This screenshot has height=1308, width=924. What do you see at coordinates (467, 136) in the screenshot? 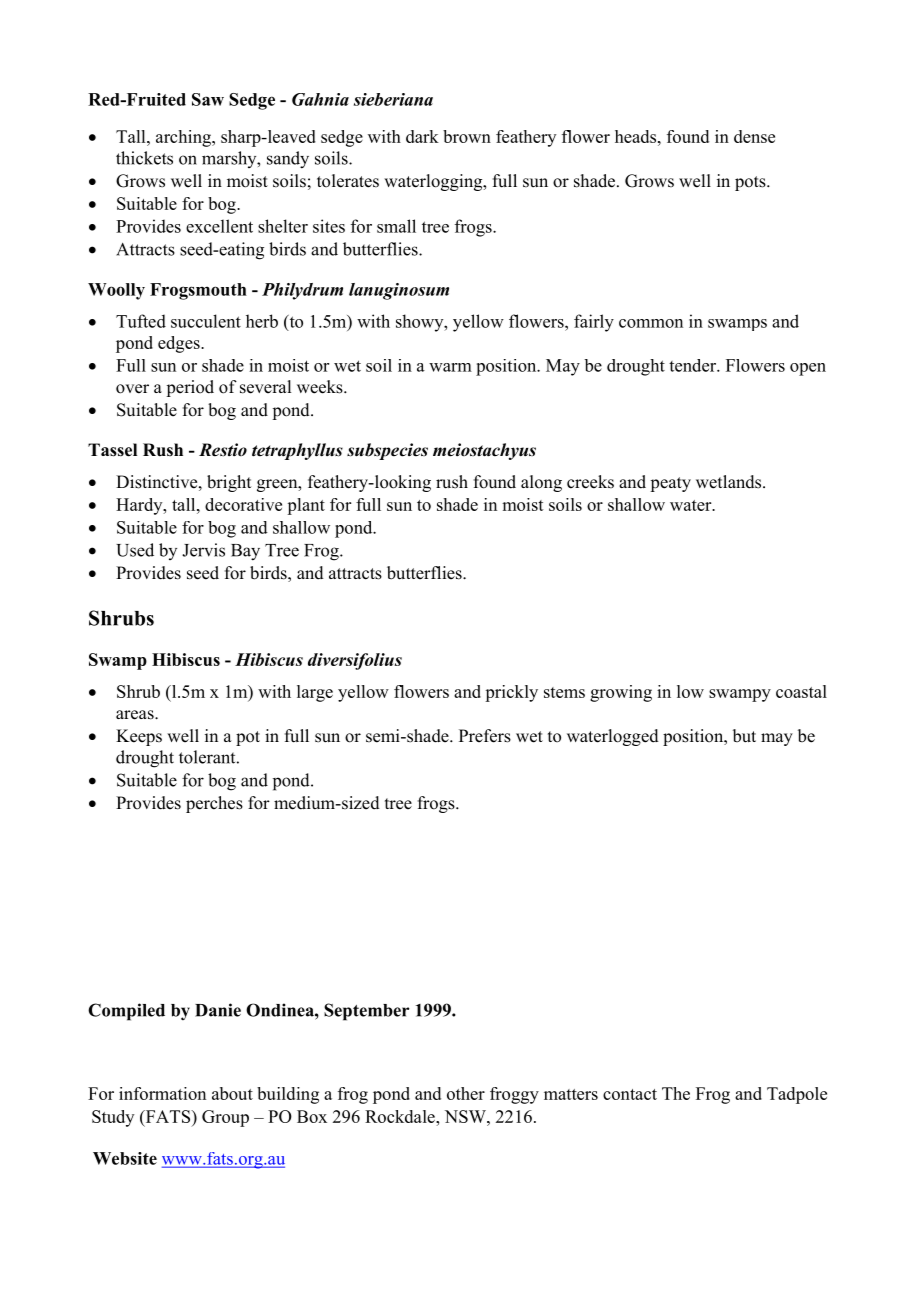
I see `brown` at bounding box center [467, 136].
